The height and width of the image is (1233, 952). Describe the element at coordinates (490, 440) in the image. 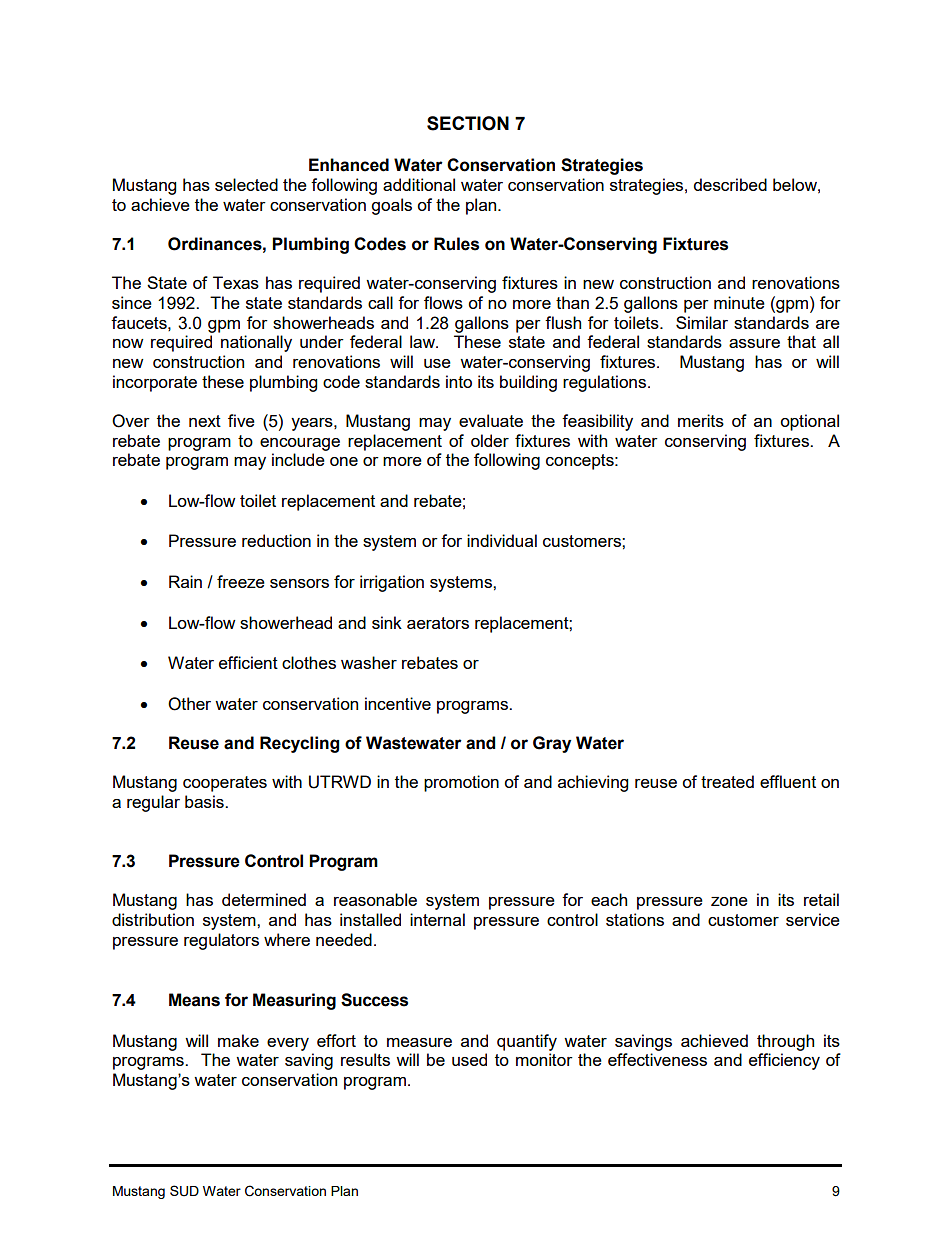

I see `older` at that location.
